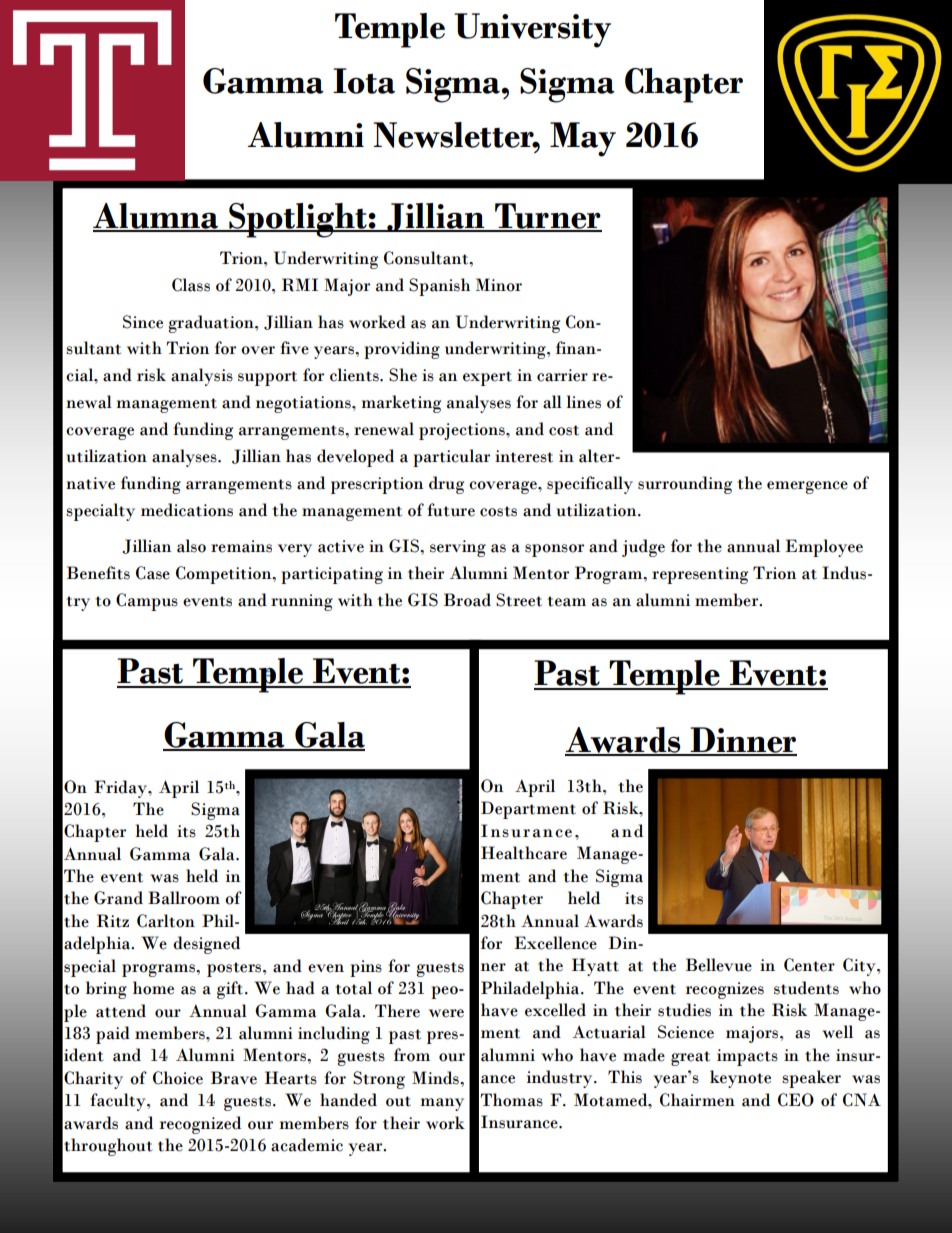 This screenshot has height=1233, width=952. What do you see at coordinates (225, 575) in the screenshot?
I see `Competition` at bounding box center [225, 575].
